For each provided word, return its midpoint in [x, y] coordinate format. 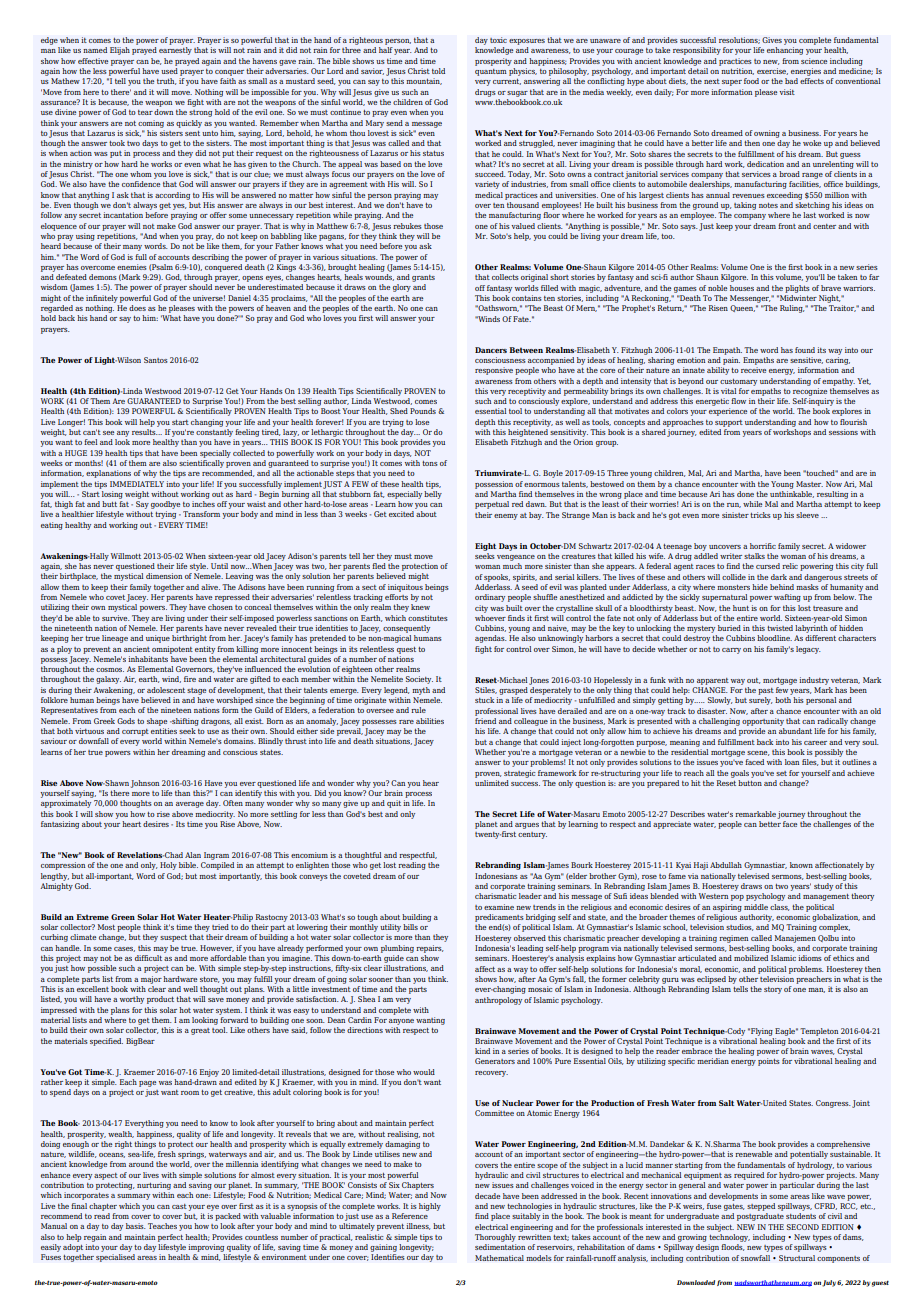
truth [166, 81]
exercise [772, 71]
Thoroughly [495, 1238]
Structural [797, 1258]
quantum [491, 72]
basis [136, 1226]
